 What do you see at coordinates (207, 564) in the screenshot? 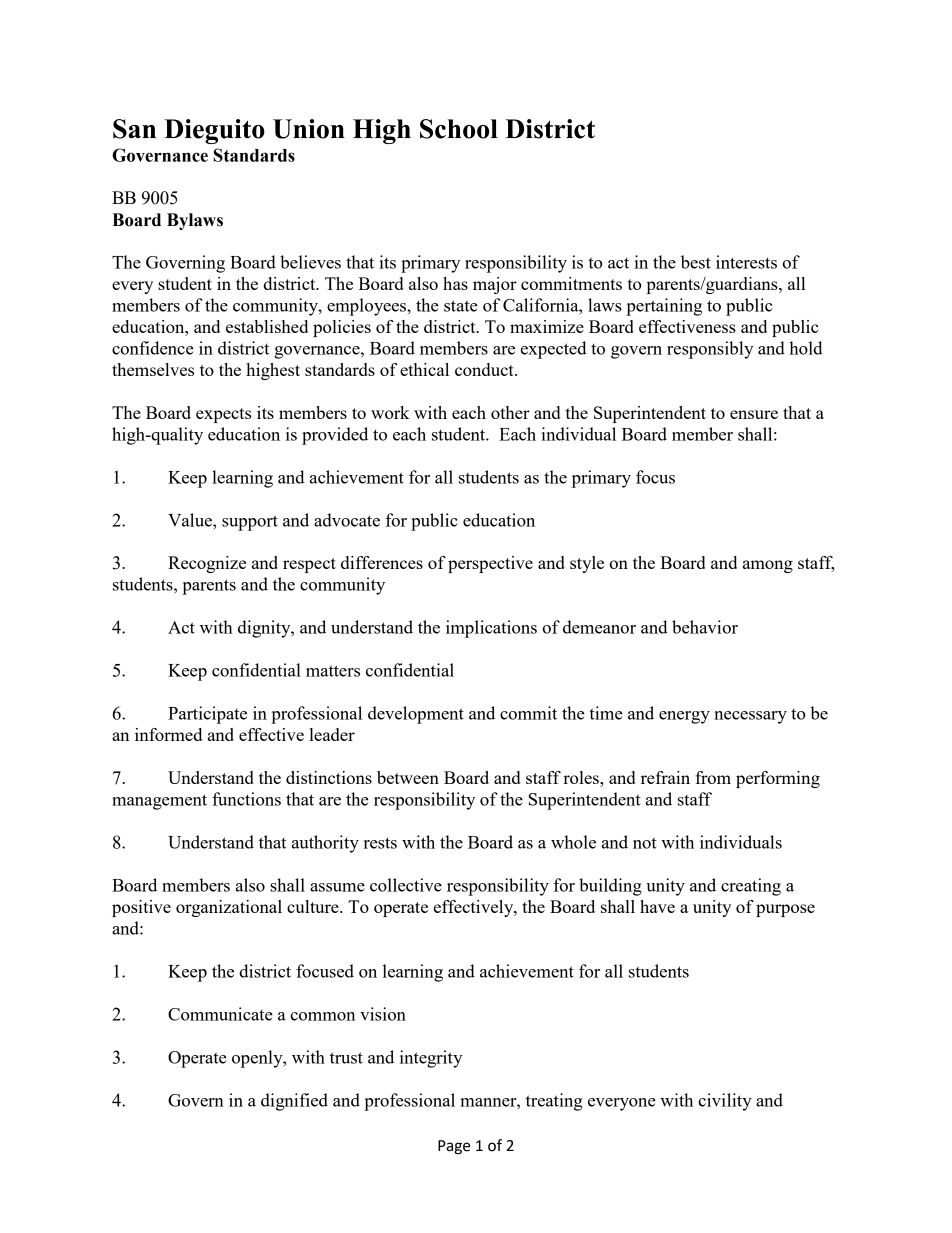
I see `Recognize` at bounding box center [207, 564].
